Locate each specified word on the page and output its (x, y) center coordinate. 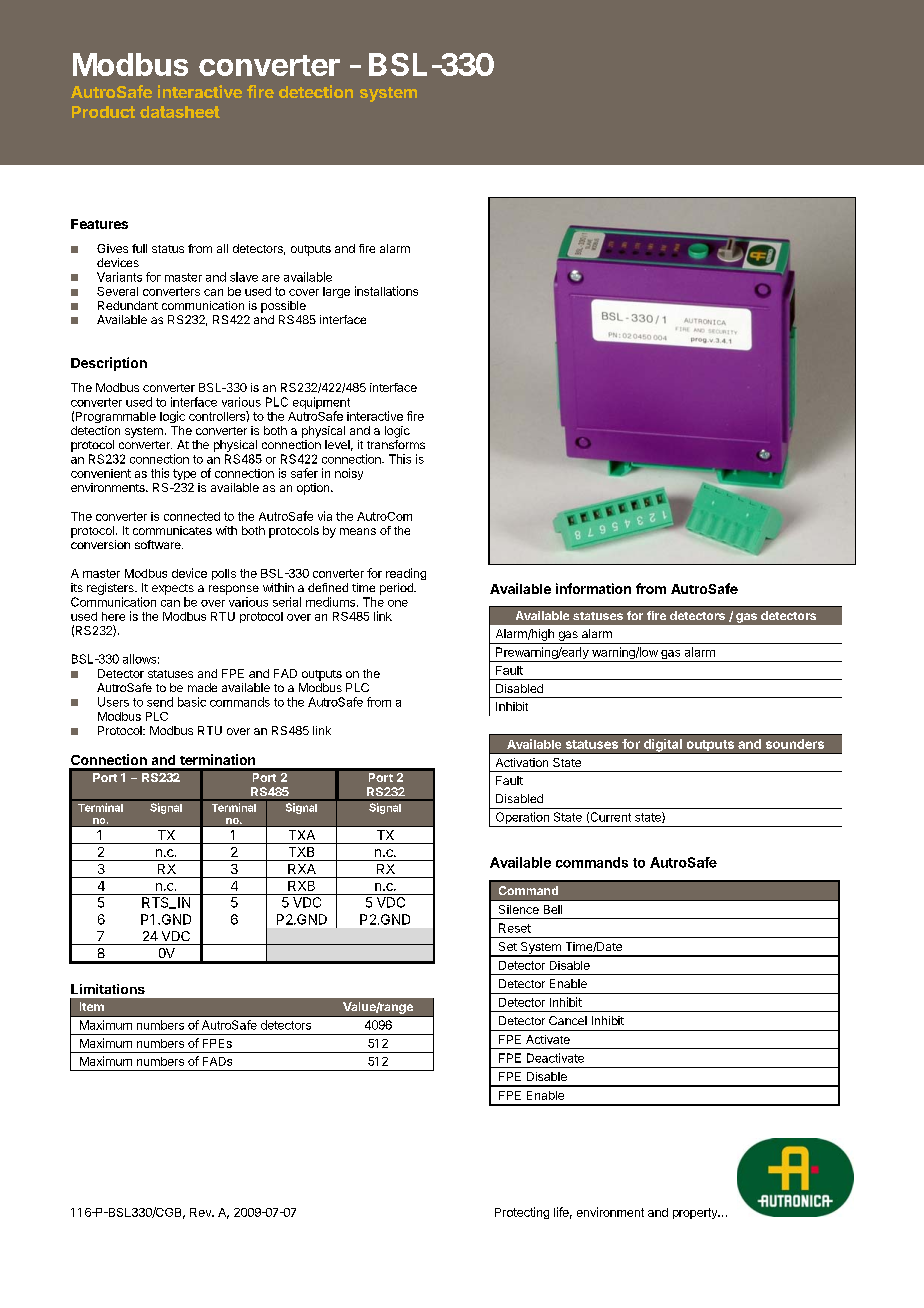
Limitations (108, 989)
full (139, 248)
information (593, 588)
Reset (515, 928)
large (336, 292)
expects (173, 589)
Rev (202, 1212)
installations (386, 291)
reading (406, 574)
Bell (553, 909)
